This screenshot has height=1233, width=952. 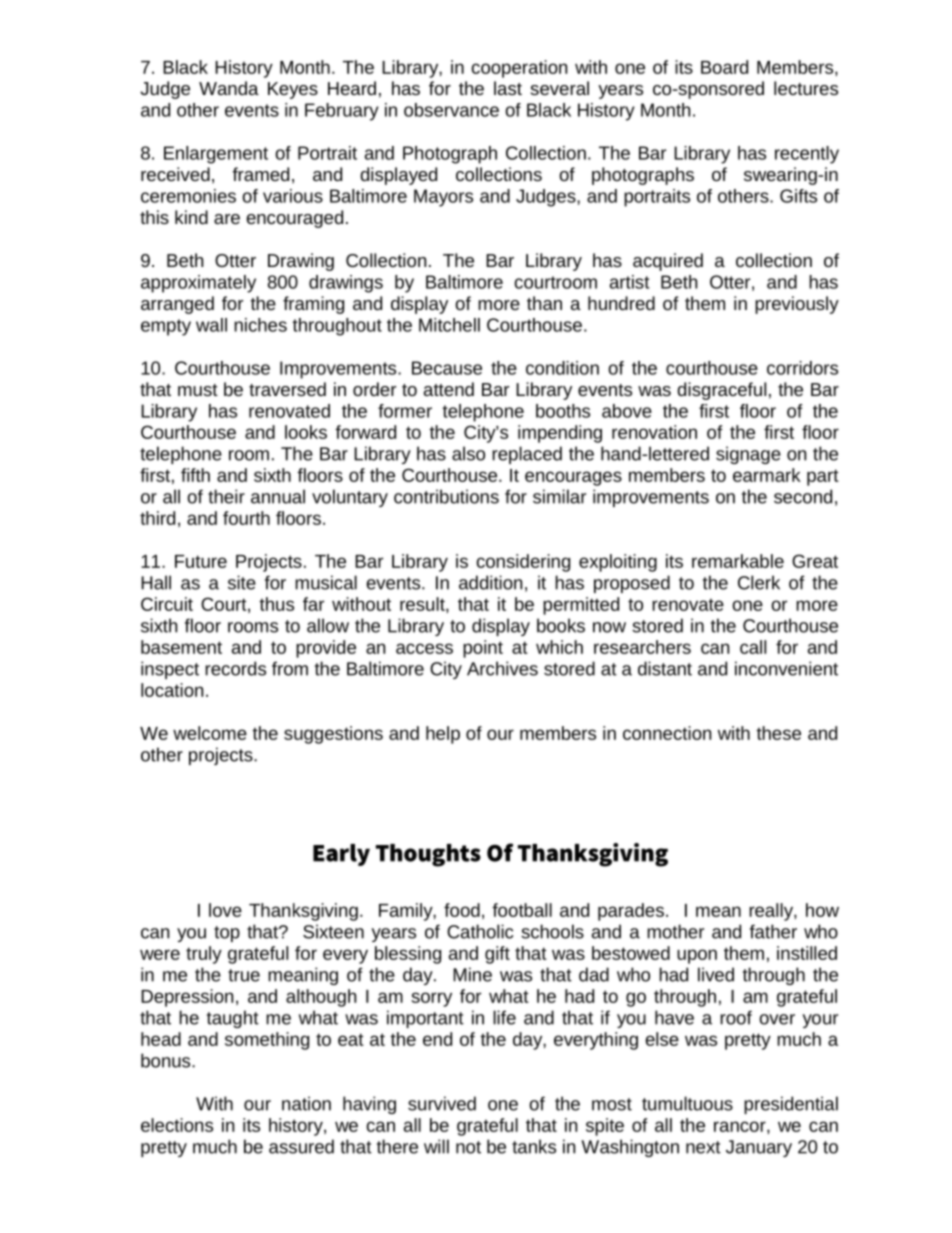 What do you see at coordinates (468, 1147) in the screenshot?
I see `not` at bounding box center [468, 1147].
